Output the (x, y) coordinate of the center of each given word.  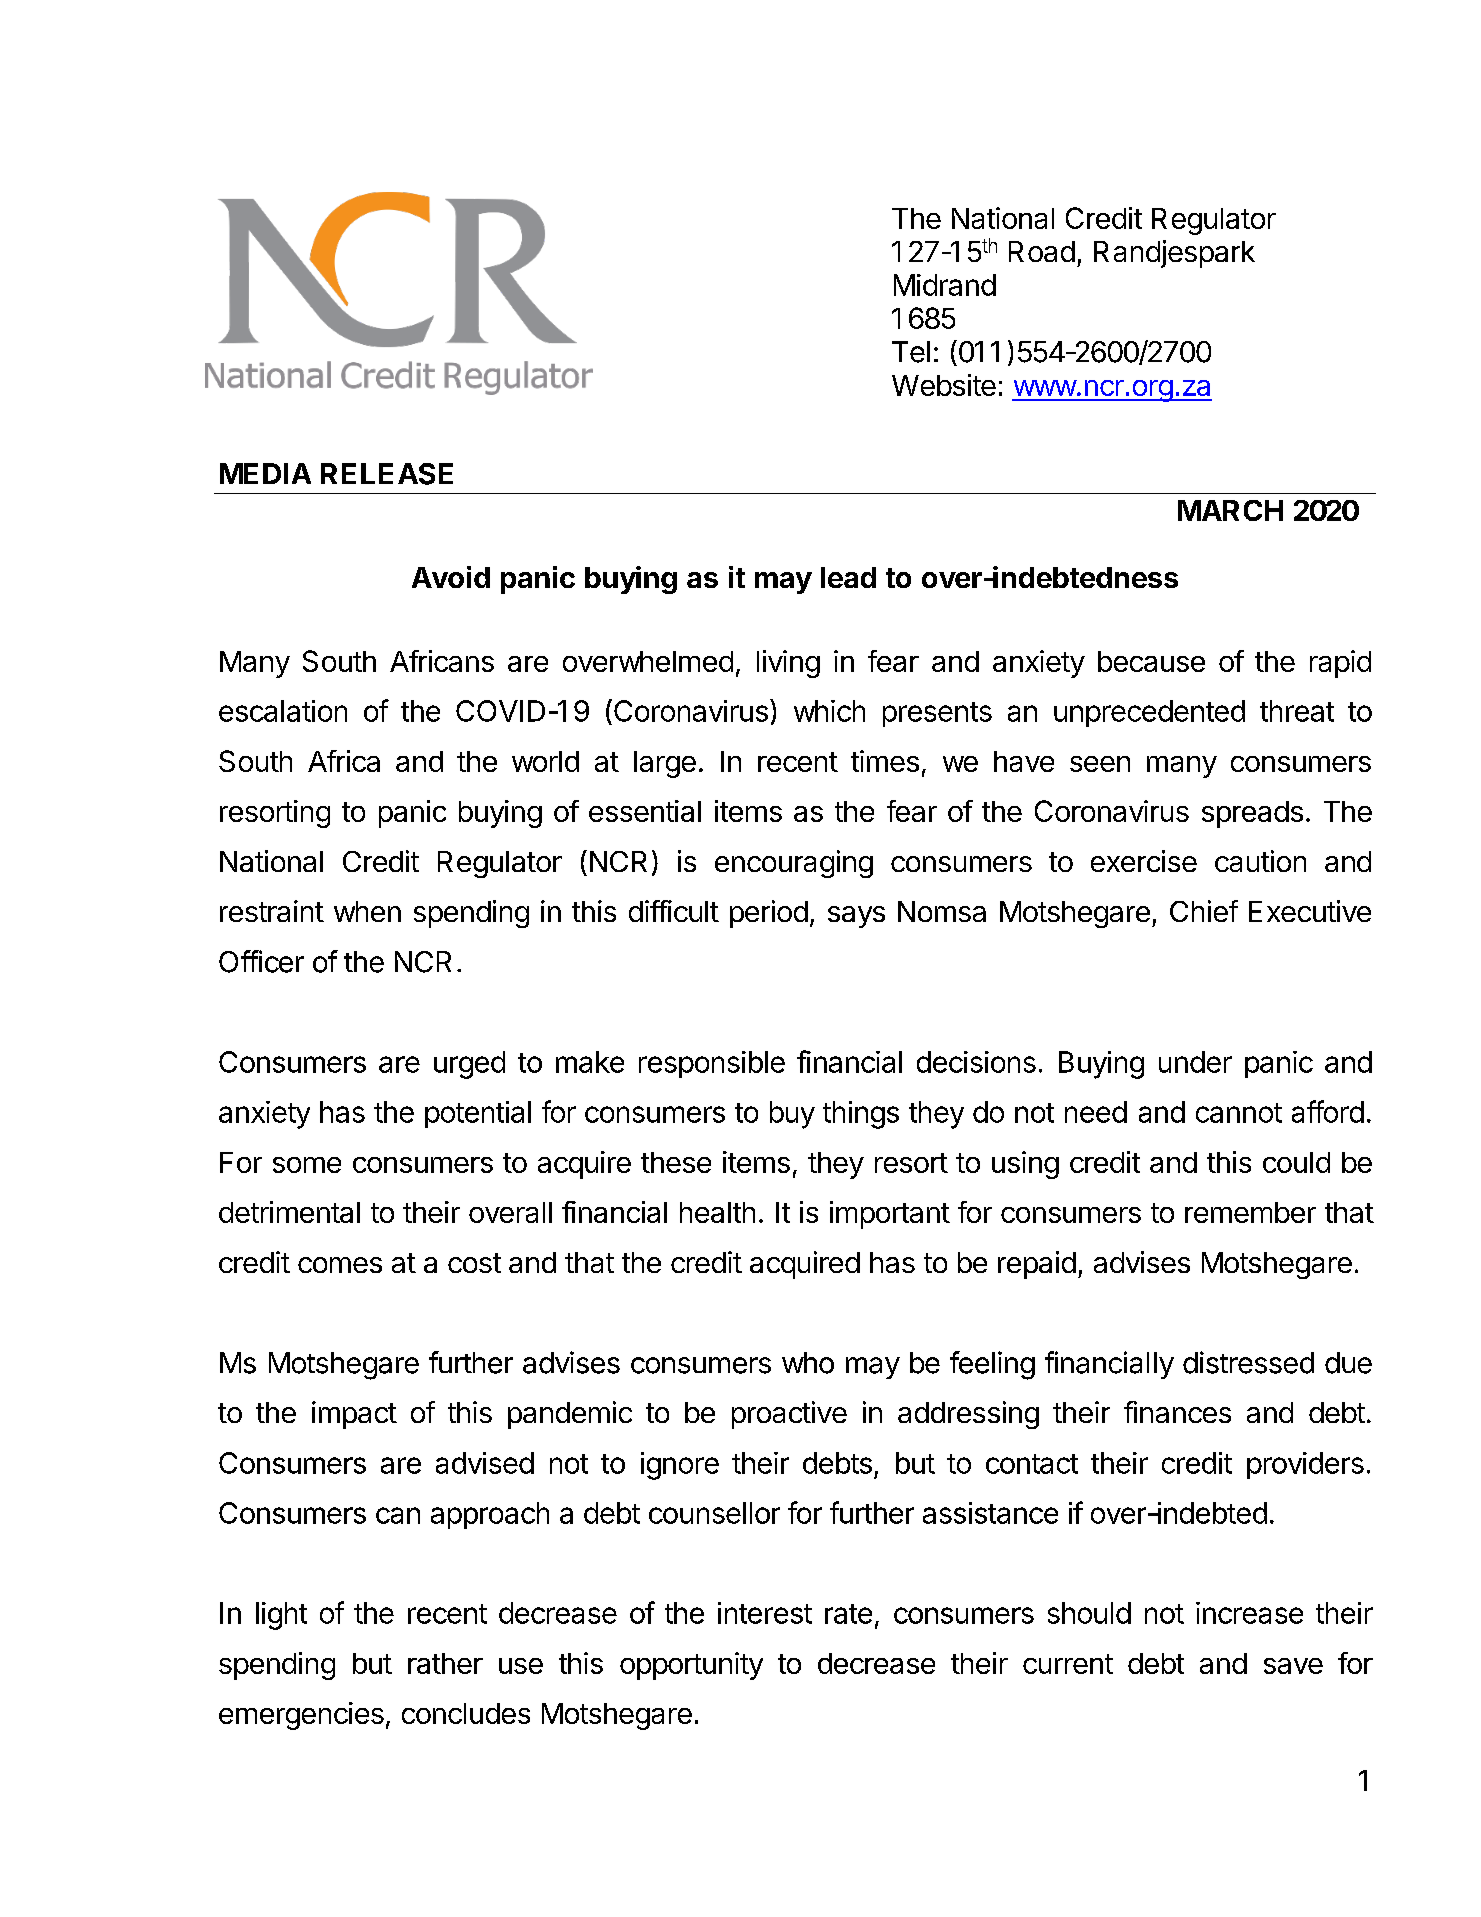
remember (1250, 1212)
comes (340, 1265)
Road (1042, 251)
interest (765, 1613)
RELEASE (387, 474)
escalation (283, 711)
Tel (911, 352)
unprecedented (1149, 713)
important (890, 1215)
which (829, 711)
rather (445, 1663)
